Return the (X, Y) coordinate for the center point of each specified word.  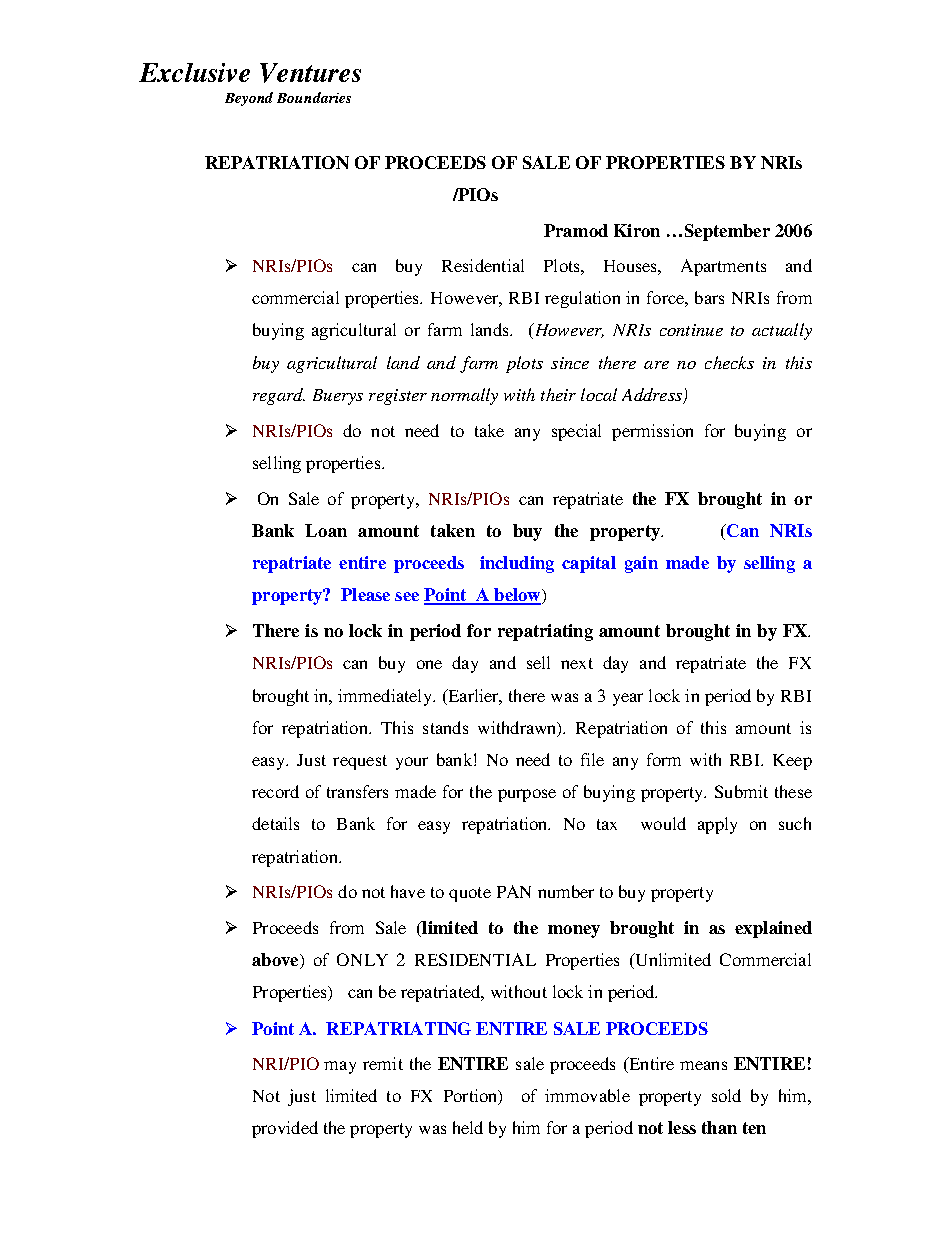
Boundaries (314, 97)
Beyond (249, 99)
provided (285, 1129)
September (727, 232)
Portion (472, 1097)
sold (726, 1095)
